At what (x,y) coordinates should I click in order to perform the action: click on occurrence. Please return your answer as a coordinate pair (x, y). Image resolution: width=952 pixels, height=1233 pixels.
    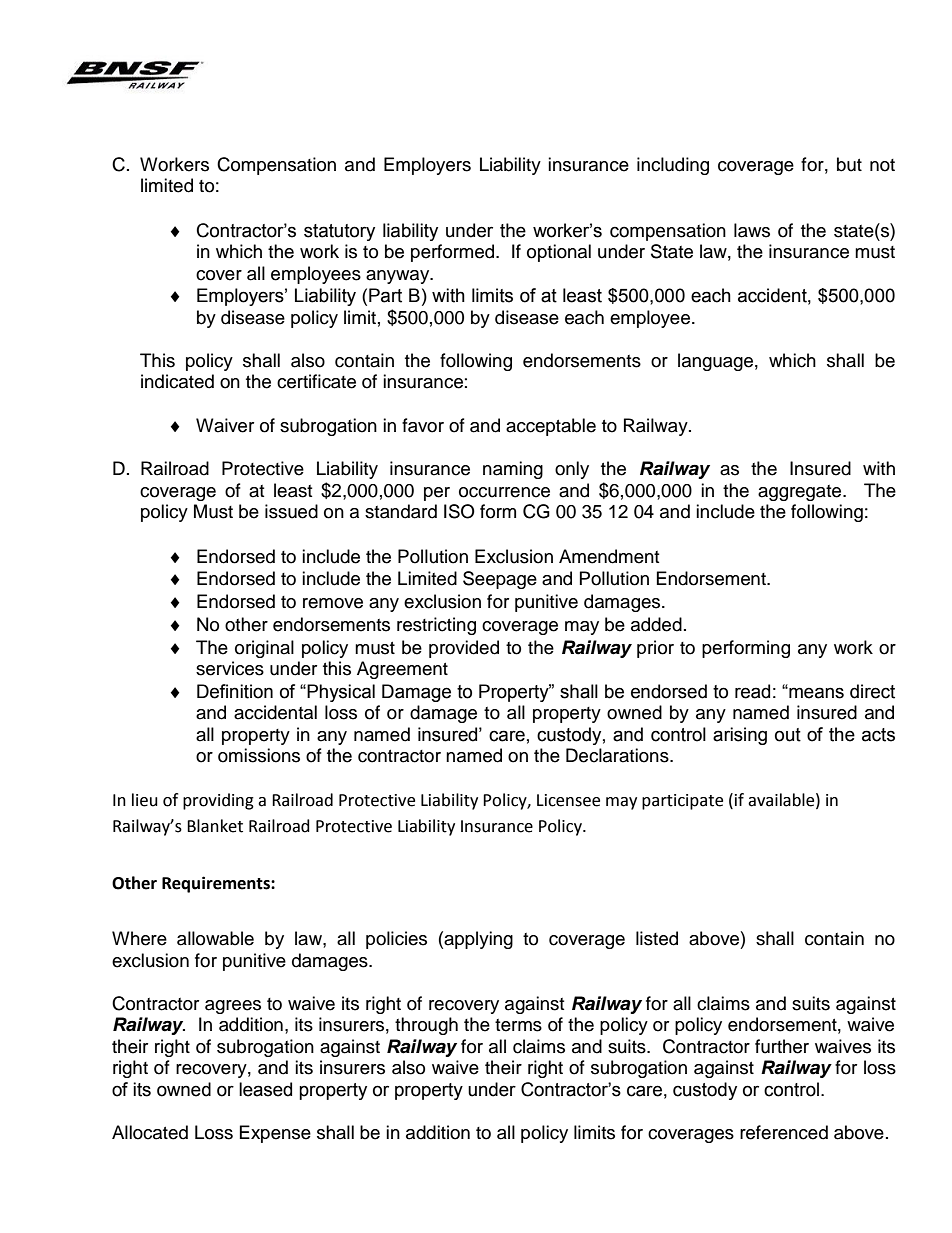
    Looking at the image, I should click on (504, 492).
